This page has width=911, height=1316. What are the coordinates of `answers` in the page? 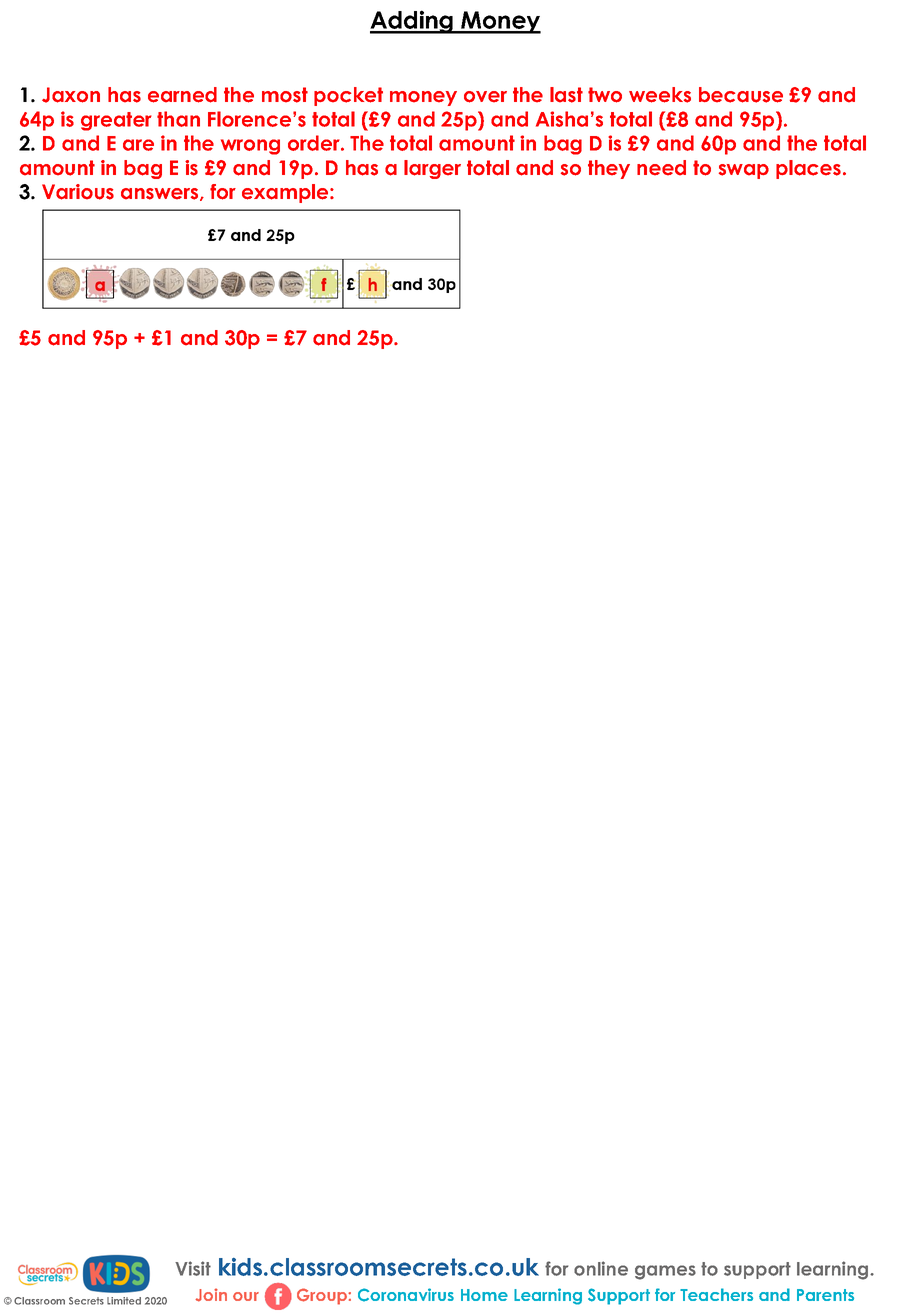 It's located at (161, 194).
